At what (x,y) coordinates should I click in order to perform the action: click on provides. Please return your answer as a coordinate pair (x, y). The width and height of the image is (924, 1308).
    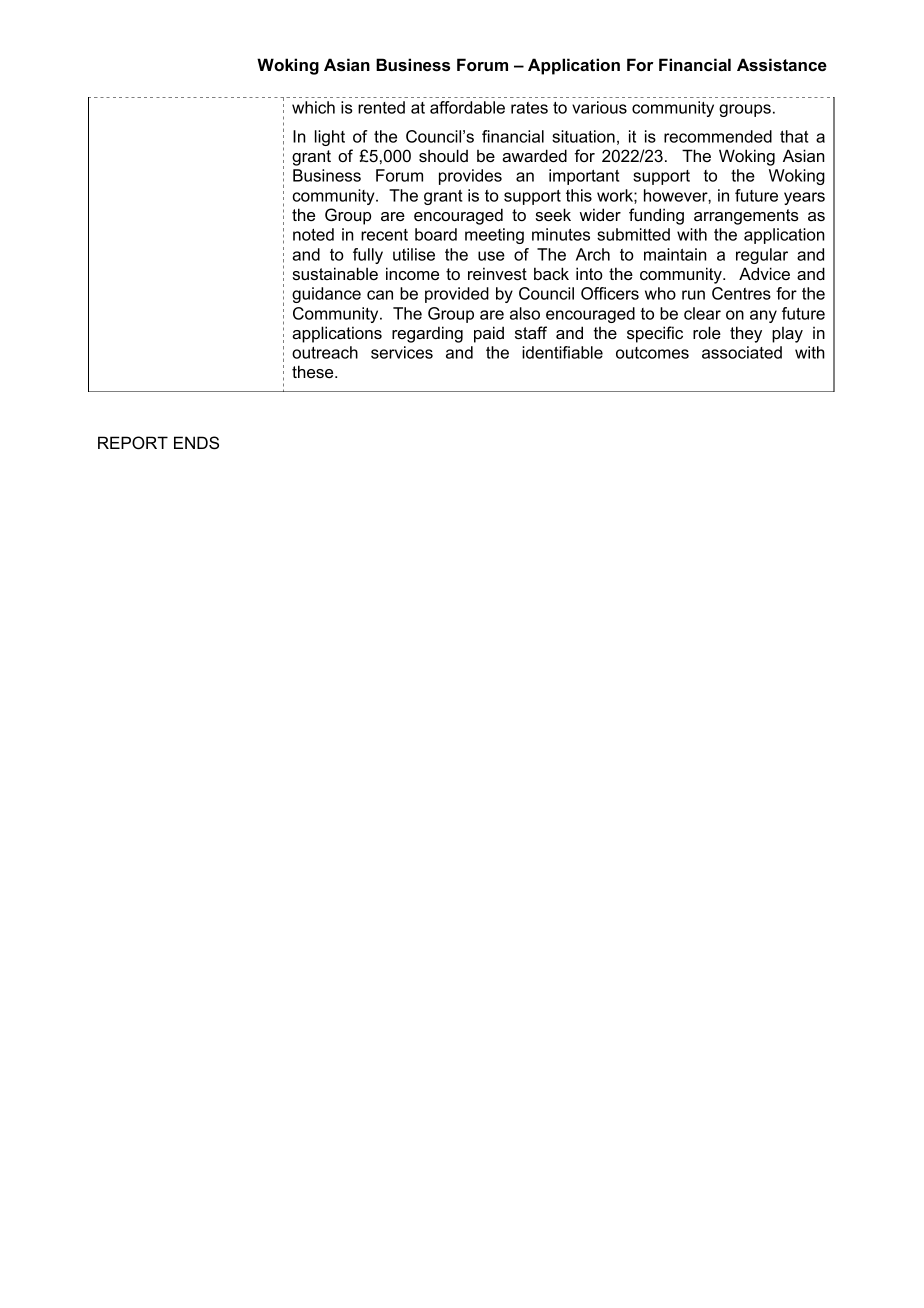
    Looking at the image, I should click on (470, 177).
